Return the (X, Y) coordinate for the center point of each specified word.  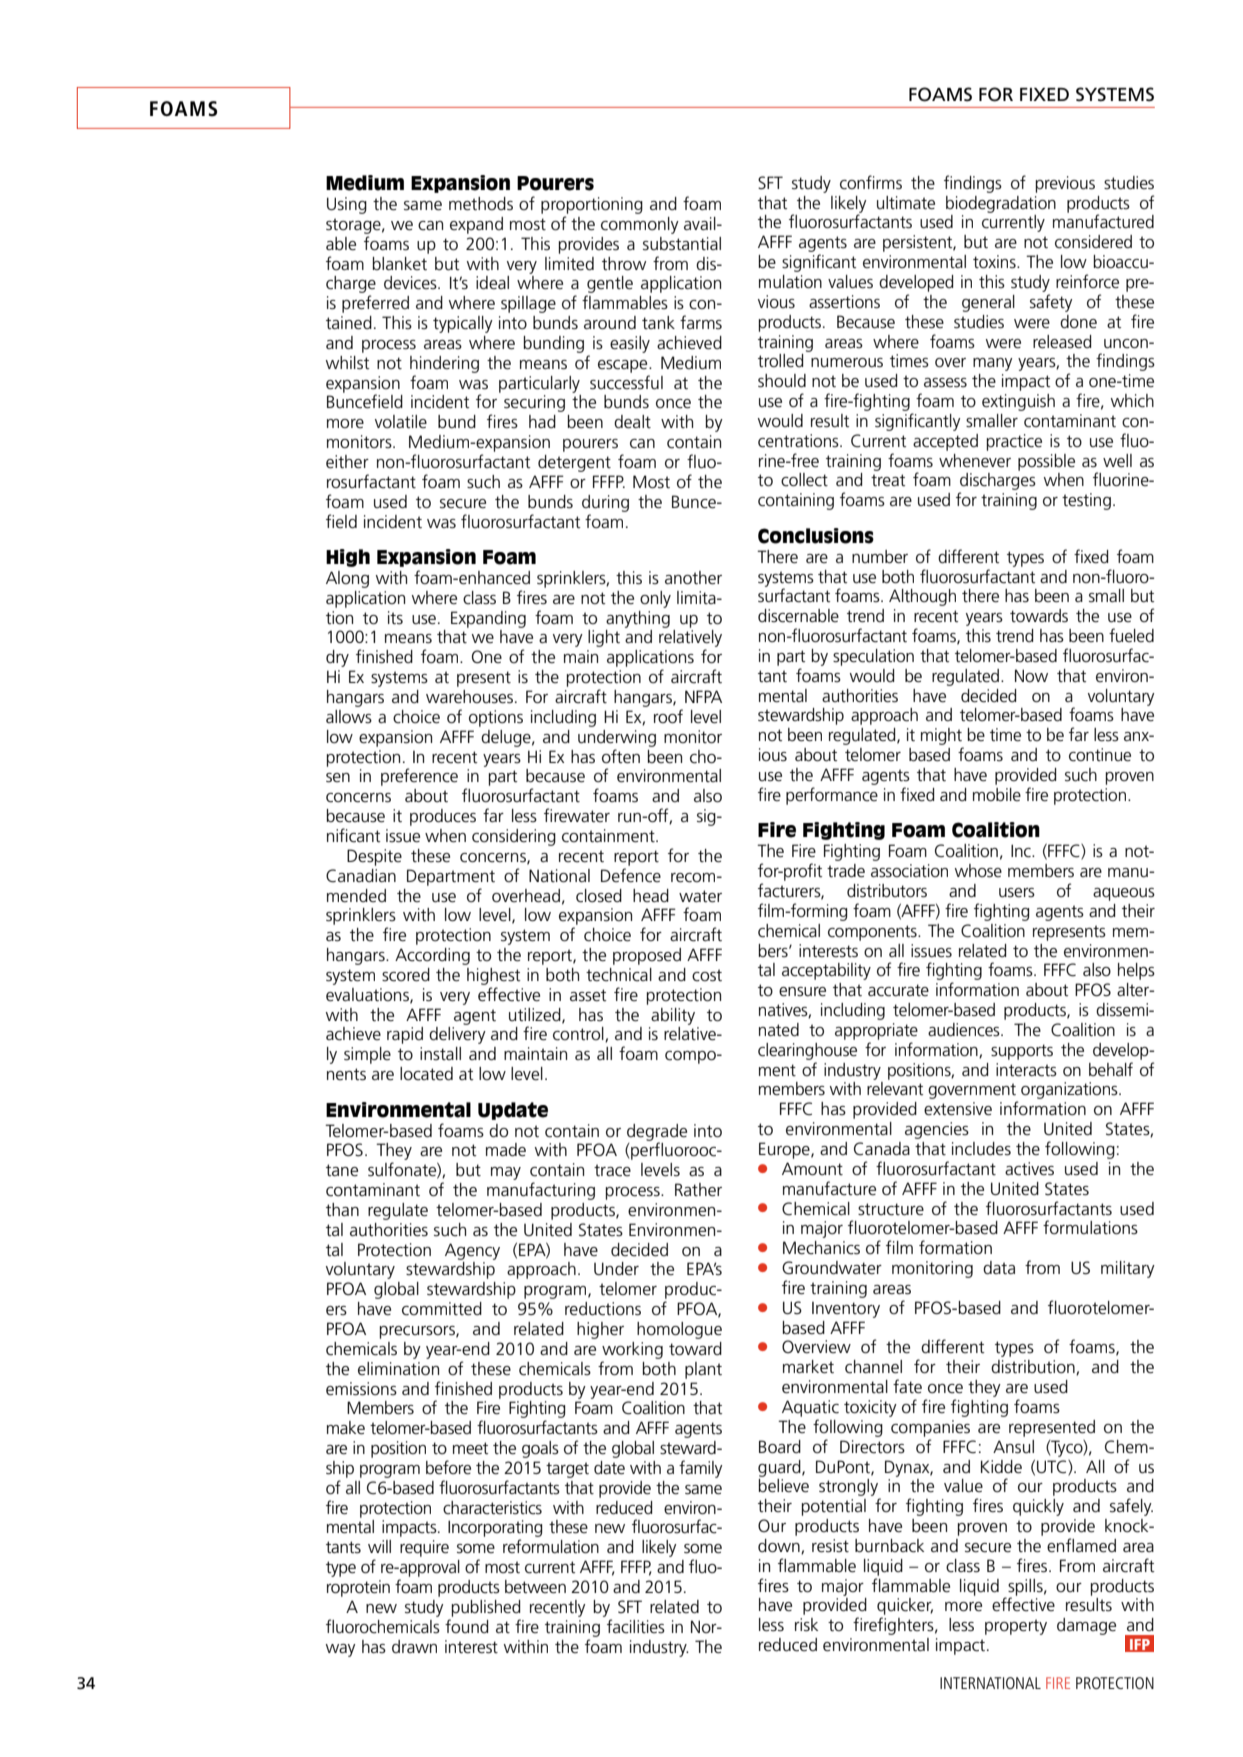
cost (707, 975)
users (1017, 893)
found (466, 1626)
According (432, 956)
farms (701, 322)
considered (1093, 242)
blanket (400, 263)
